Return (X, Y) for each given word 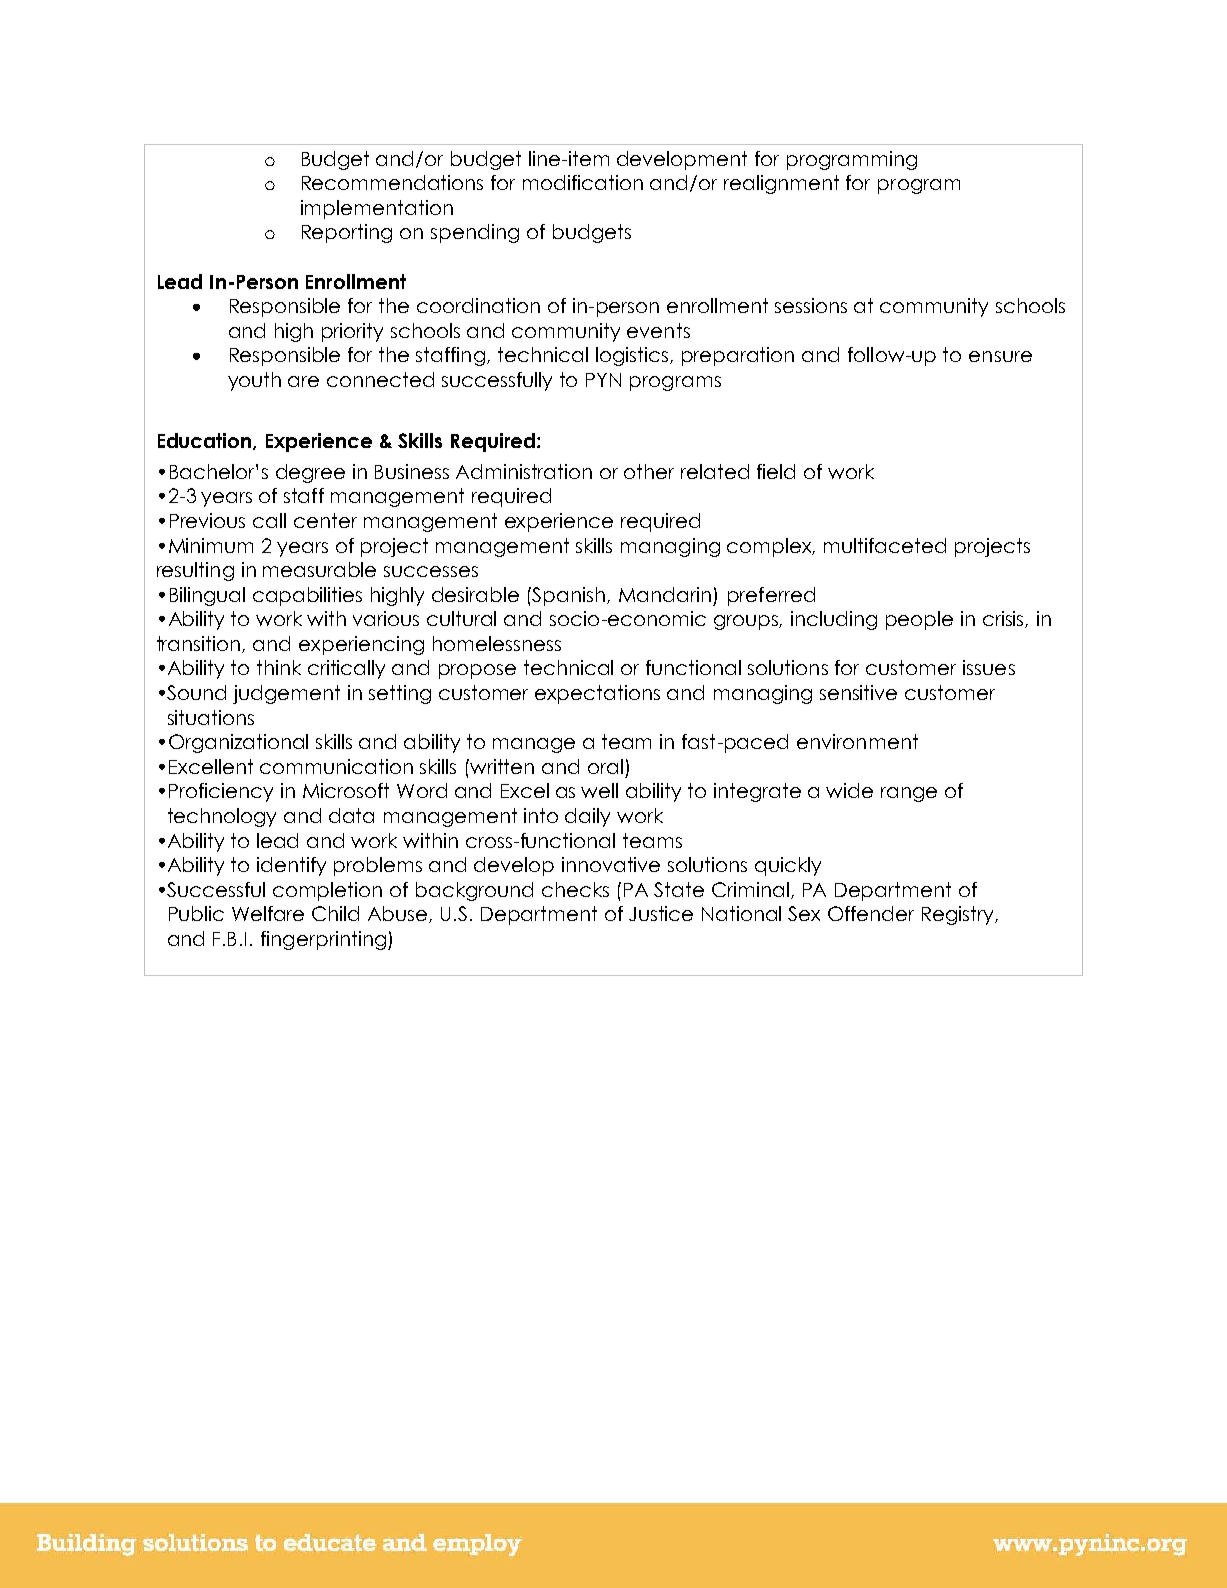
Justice (661, 913)
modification (583, 182)
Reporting (347, 233)
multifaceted (885, 545)
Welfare (268, 913)
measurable (319, 569)
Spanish (570, 596)
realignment (781, 184)
